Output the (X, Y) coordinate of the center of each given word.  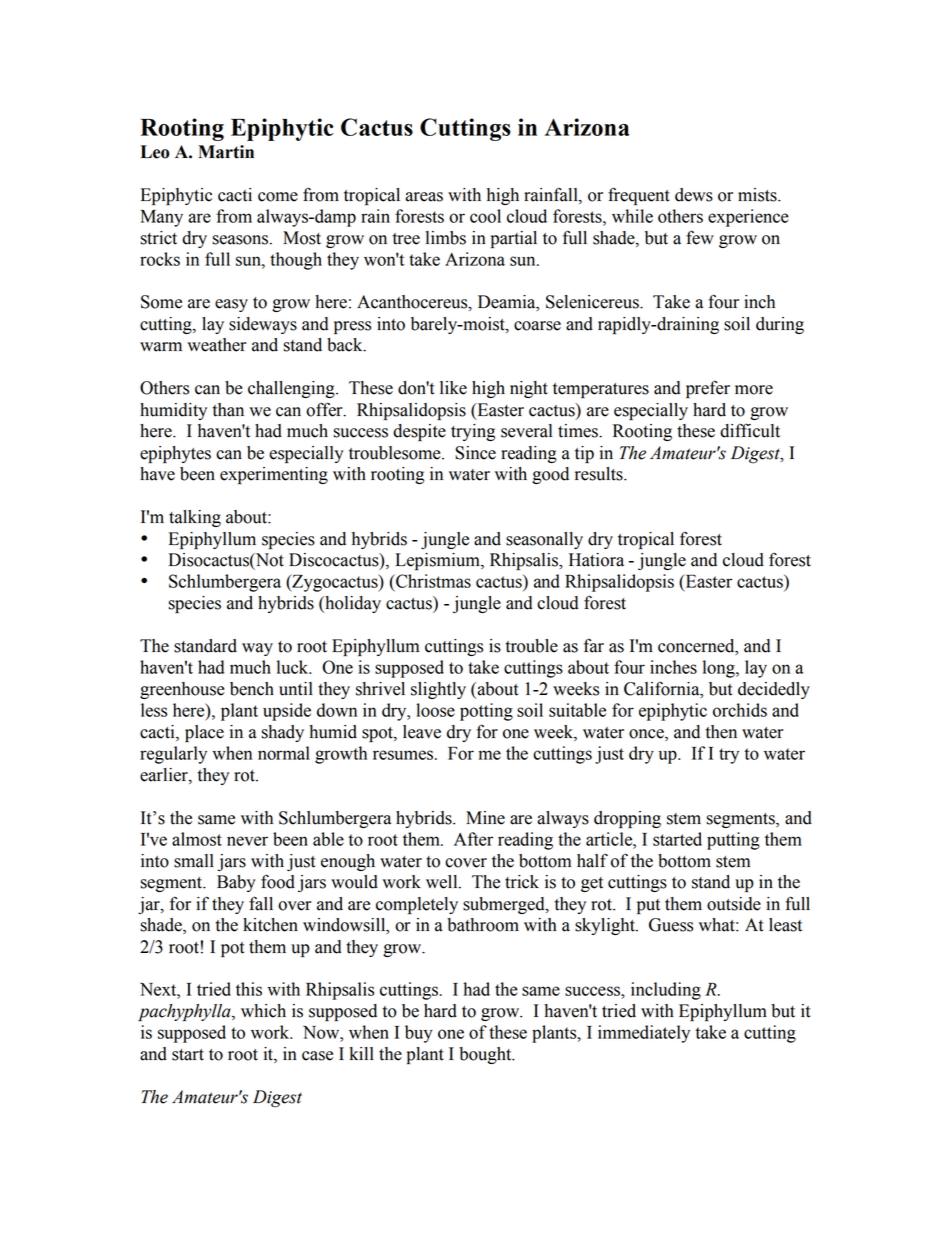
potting (486, 712)
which (263, 1011)
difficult (750, 430)
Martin (226, 152)
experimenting (274, 475)
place (204, 733)
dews (694, 195)
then (721, 732)
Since (475, 453)
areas (424, 197)
